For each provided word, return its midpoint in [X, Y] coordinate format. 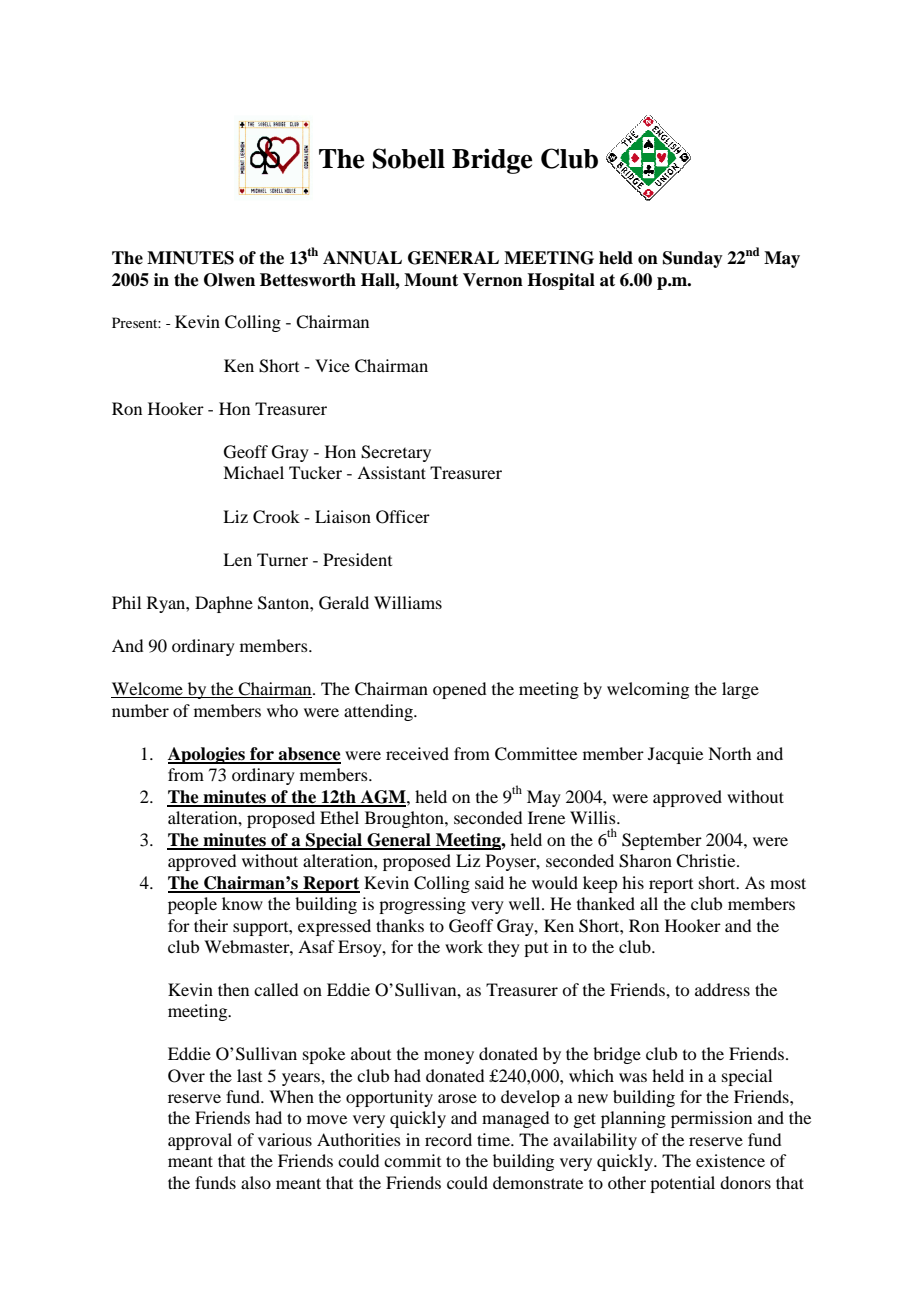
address [722, 989]
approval [200, 1141]
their [211, 925]
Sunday [693, 259]
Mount [431, 280]
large [740, 690]
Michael [253, 472]
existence [730, 1160]
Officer [403, 517]
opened [459, 690]
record [448, 1139]
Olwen [229, 280]
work [464, 946]
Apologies [207, 755]
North [729, 753]
